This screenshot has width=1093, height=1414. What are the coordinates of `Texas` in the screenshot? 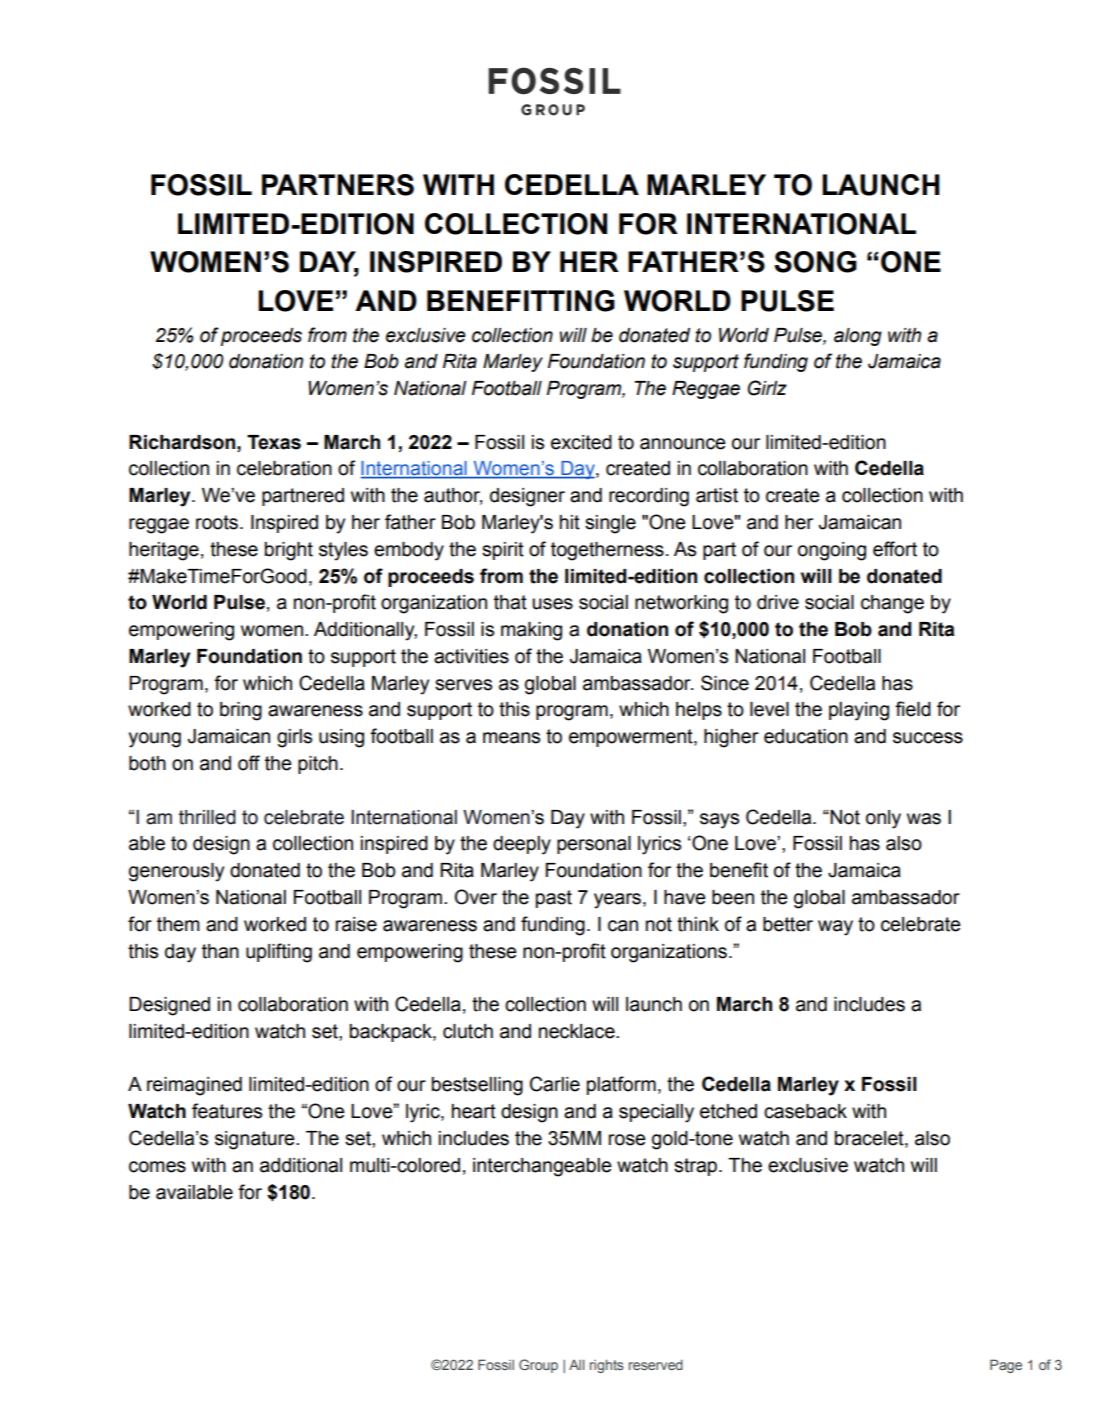 It's located at (274, 442).
